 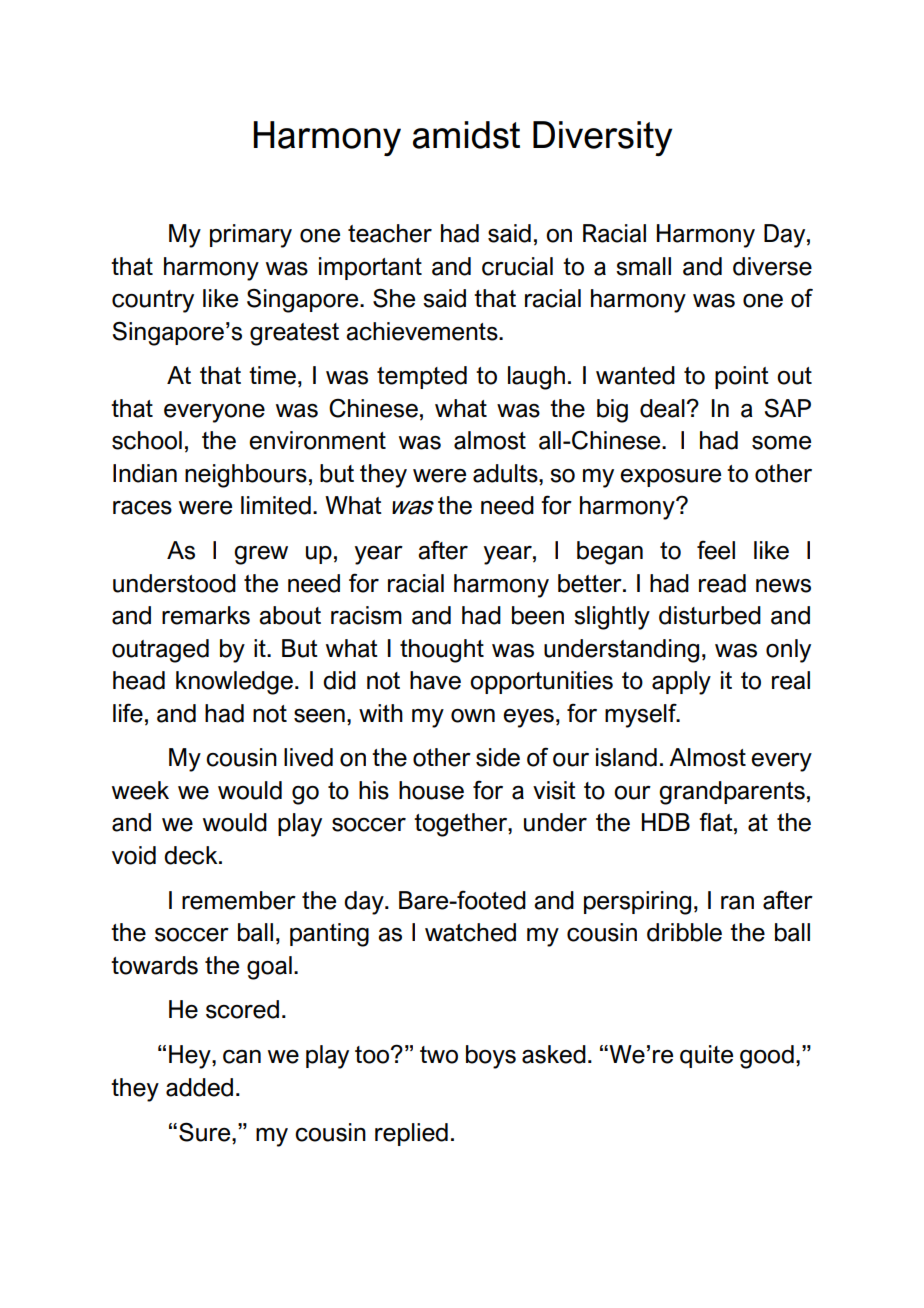 What do you see at coordinates (602, 138) in the document?
I see `Diversity` at bounding box center [602, 138].
